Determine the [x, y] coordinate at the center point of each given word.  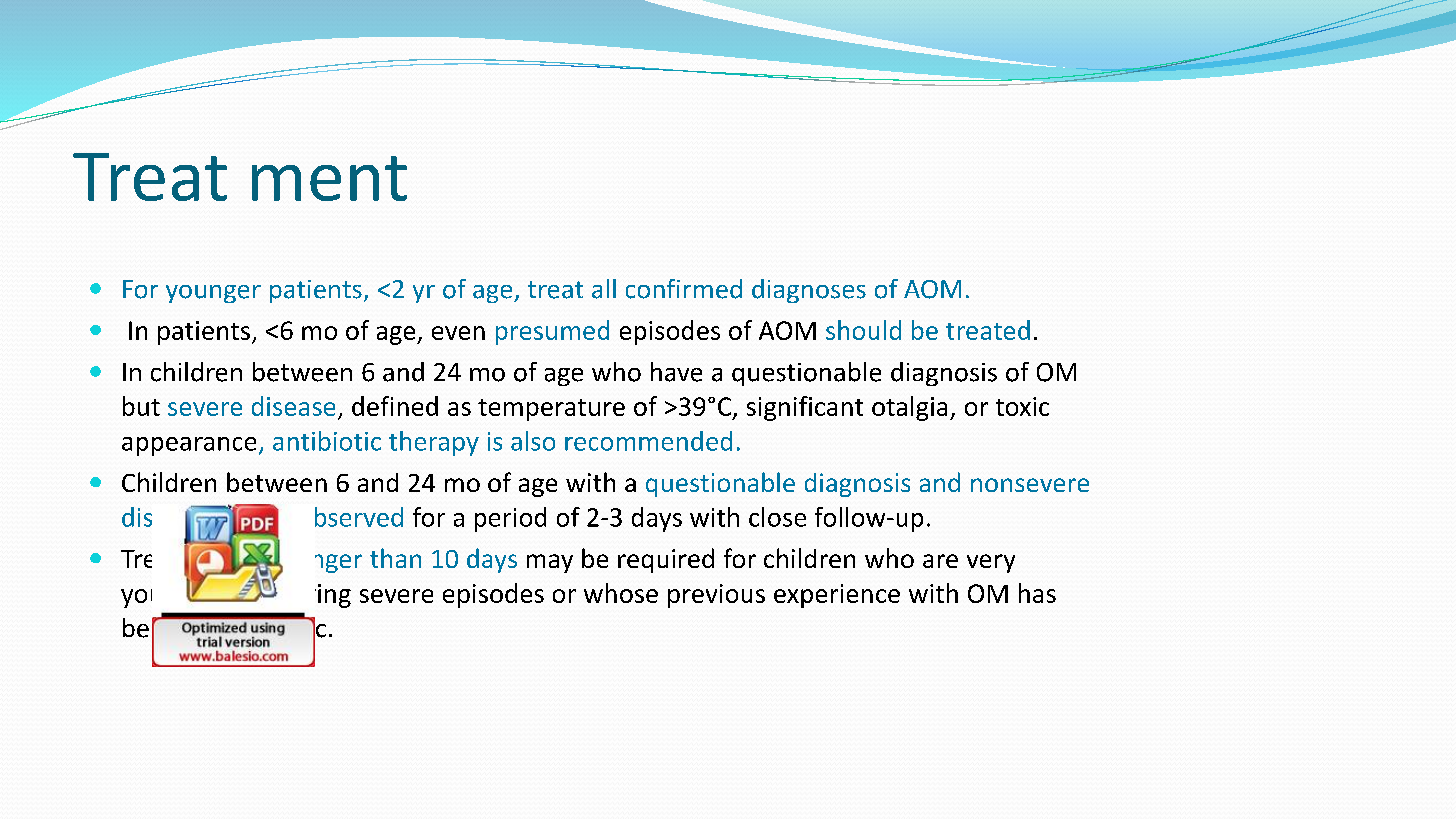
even [458, 333]
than [395, 558]
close [777, 517]
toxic [1022, 406]
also [533, 441]
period [510, 519]
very [991, 563]
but [141, 406]
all [604, 289]
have [676, 372]
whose [621, 593]
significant [805, 408]
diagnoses [809, 291]
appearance [189, 446]
